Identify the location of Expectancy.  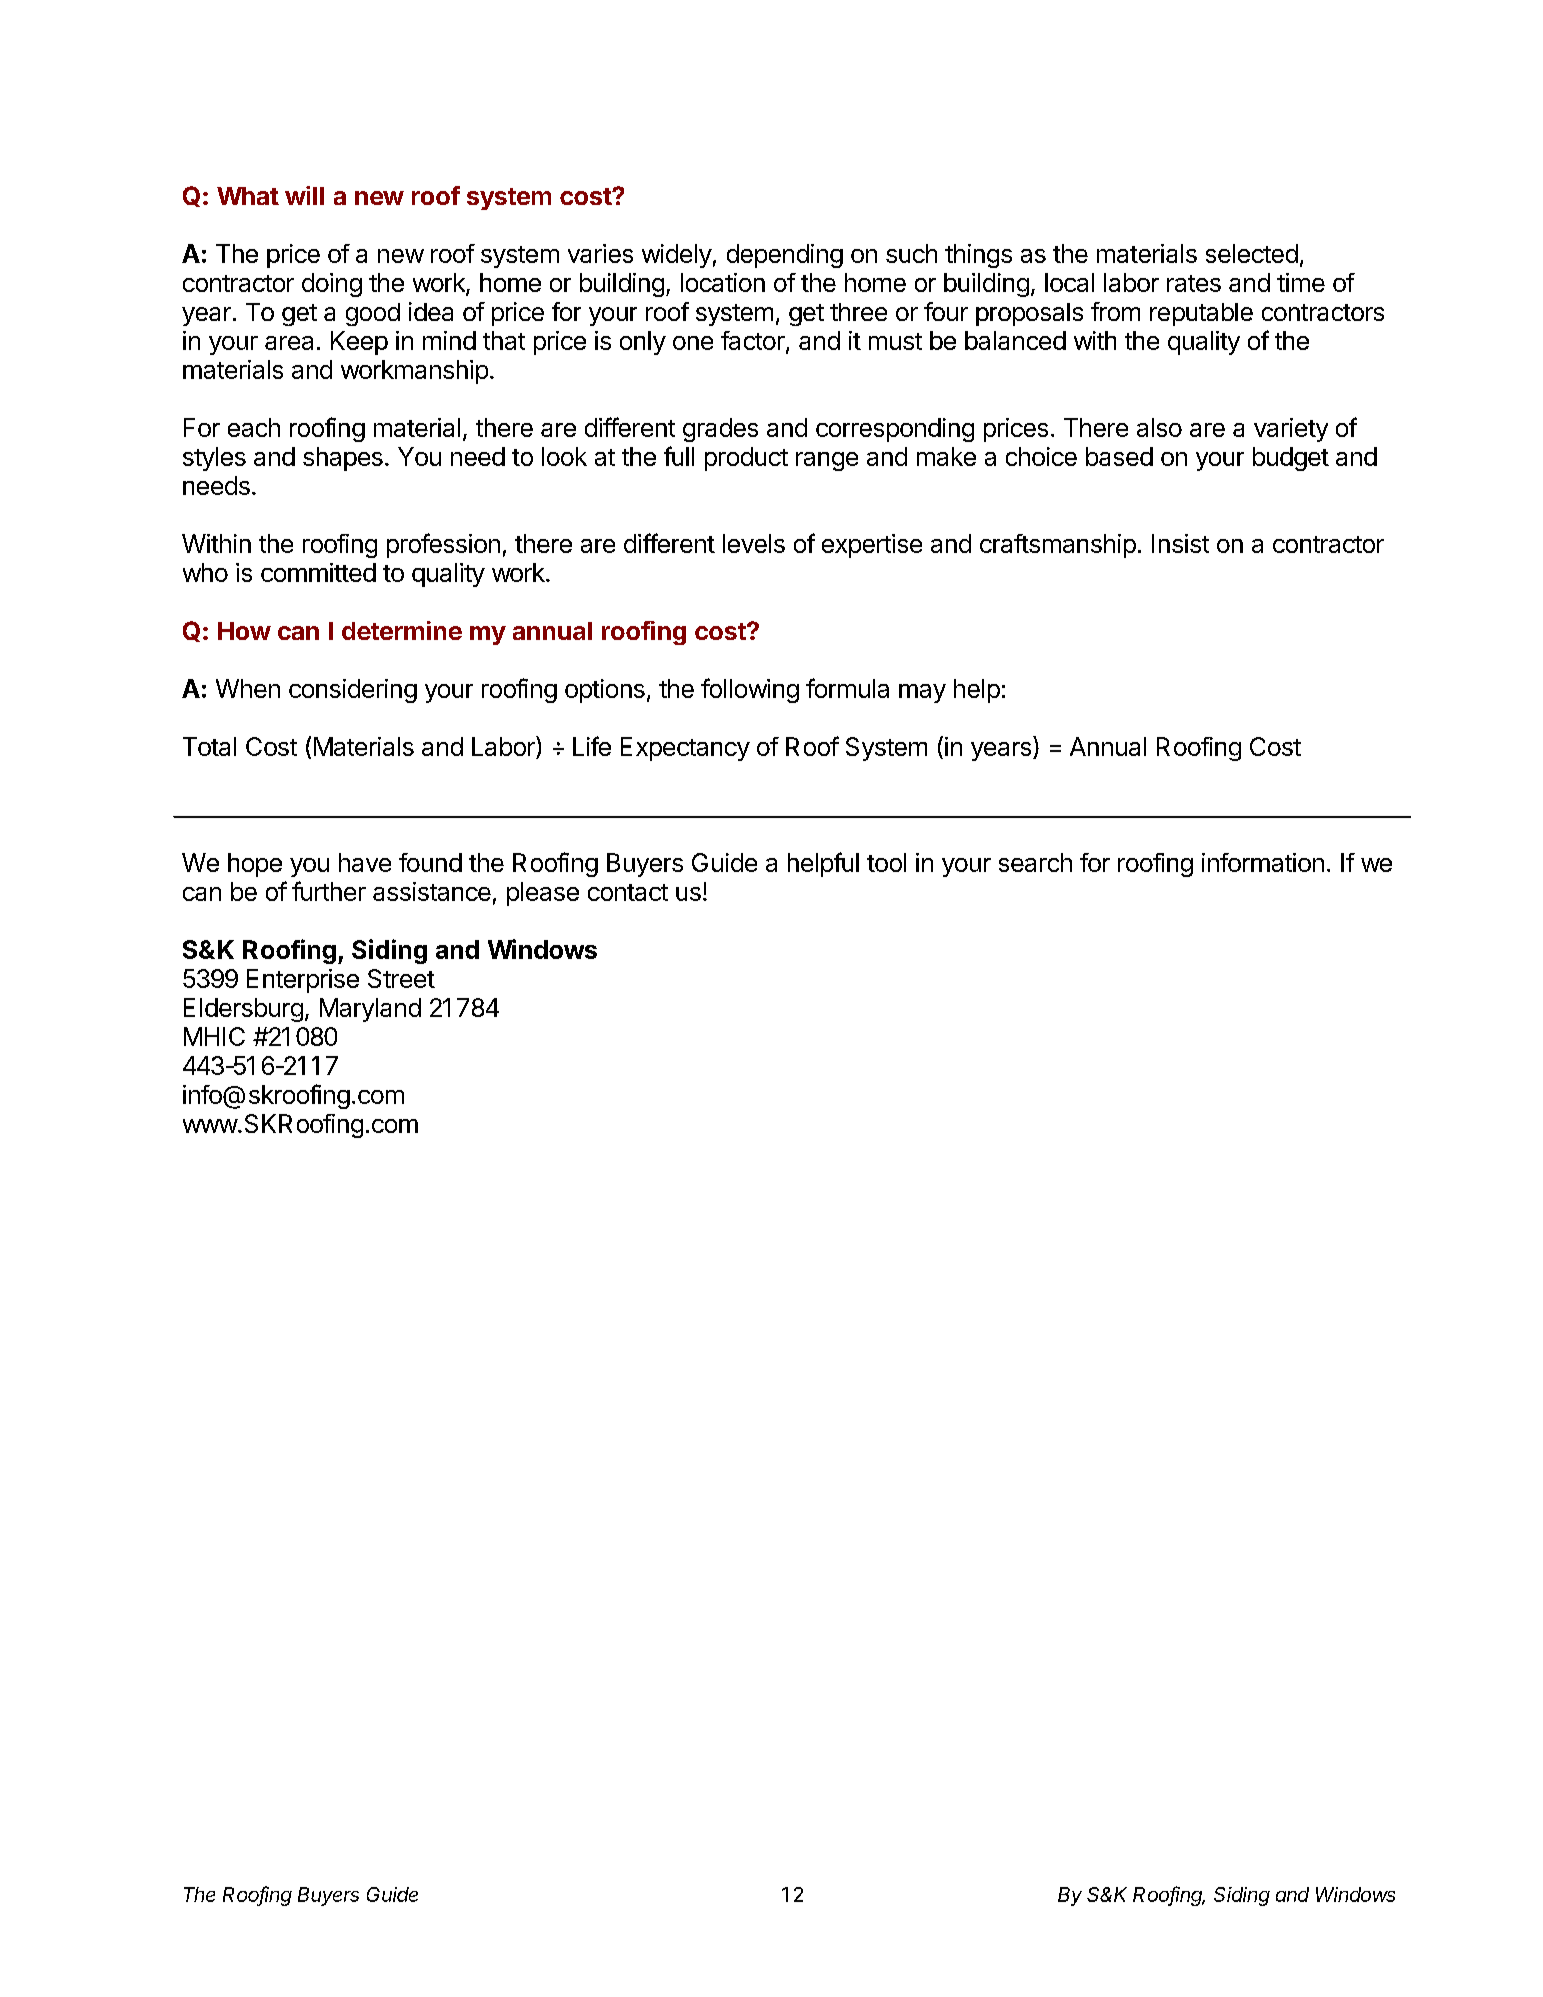
(685, 749).
